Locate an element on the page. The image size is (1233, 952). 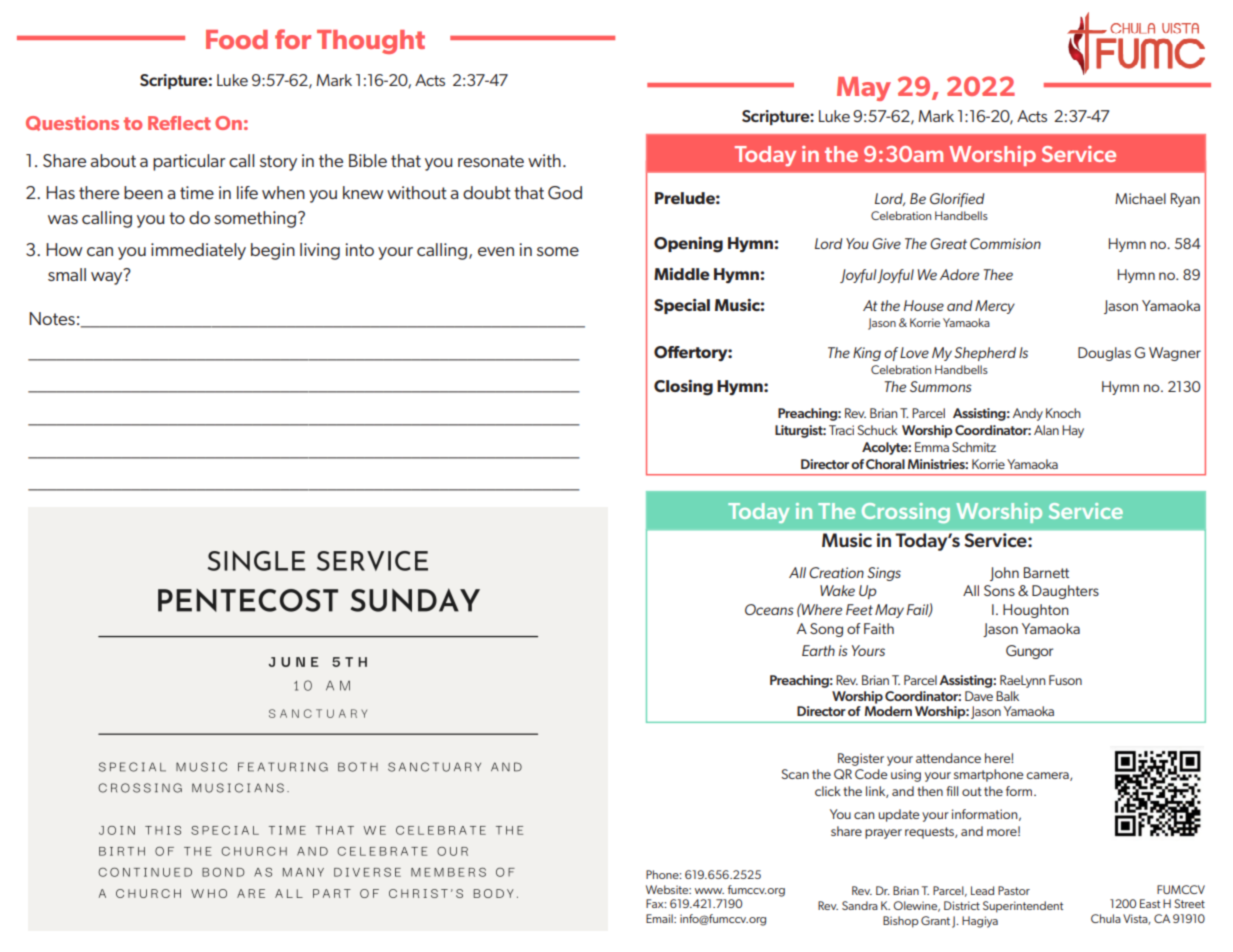
Email is located at coordinates (660, 918).
